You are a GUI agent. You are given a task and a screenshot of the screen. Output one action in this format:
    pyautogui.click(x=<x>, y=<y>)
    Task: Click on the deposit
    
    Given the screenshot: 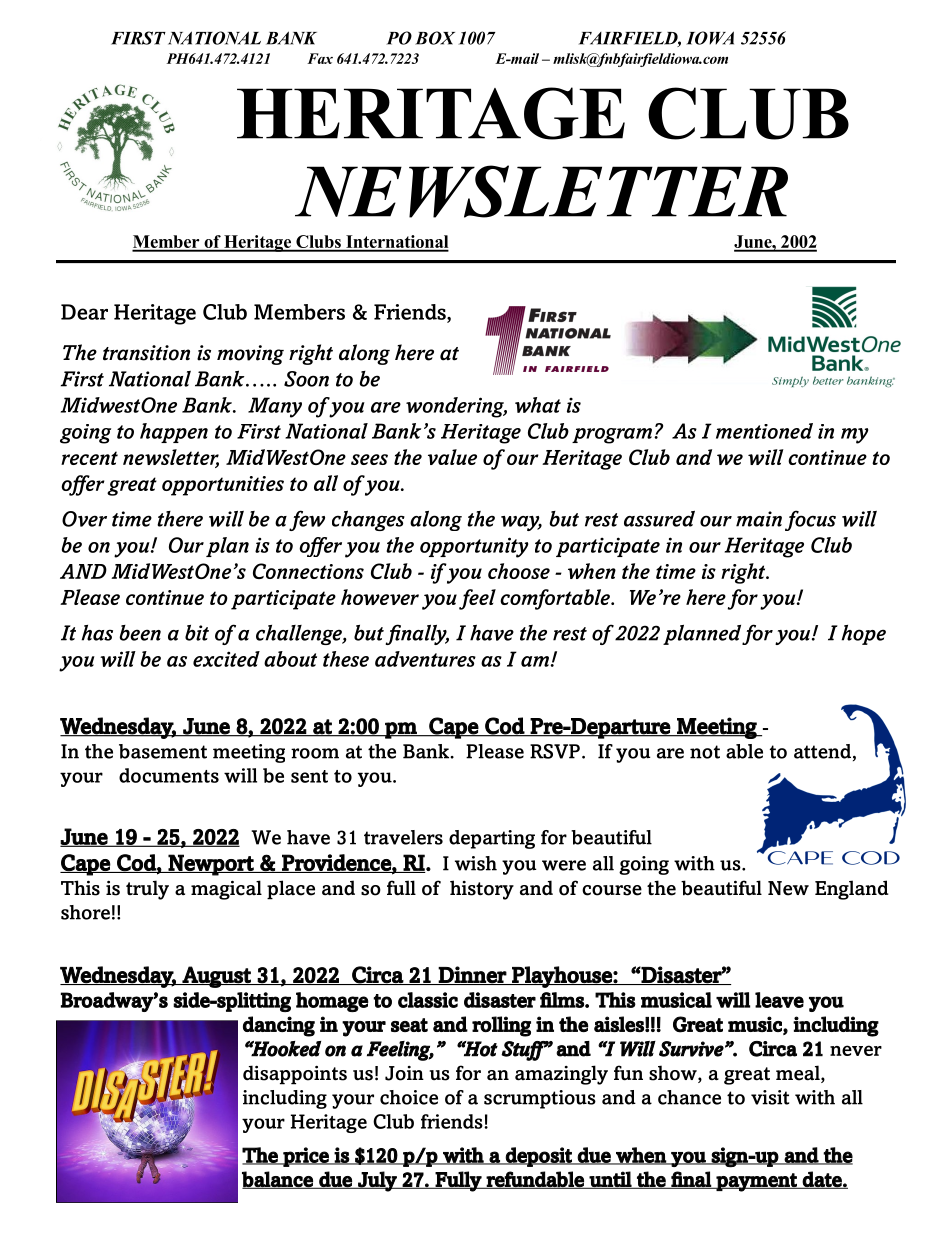 What is the action you would take?
    pyautogui.click(x=539, y=1157)
